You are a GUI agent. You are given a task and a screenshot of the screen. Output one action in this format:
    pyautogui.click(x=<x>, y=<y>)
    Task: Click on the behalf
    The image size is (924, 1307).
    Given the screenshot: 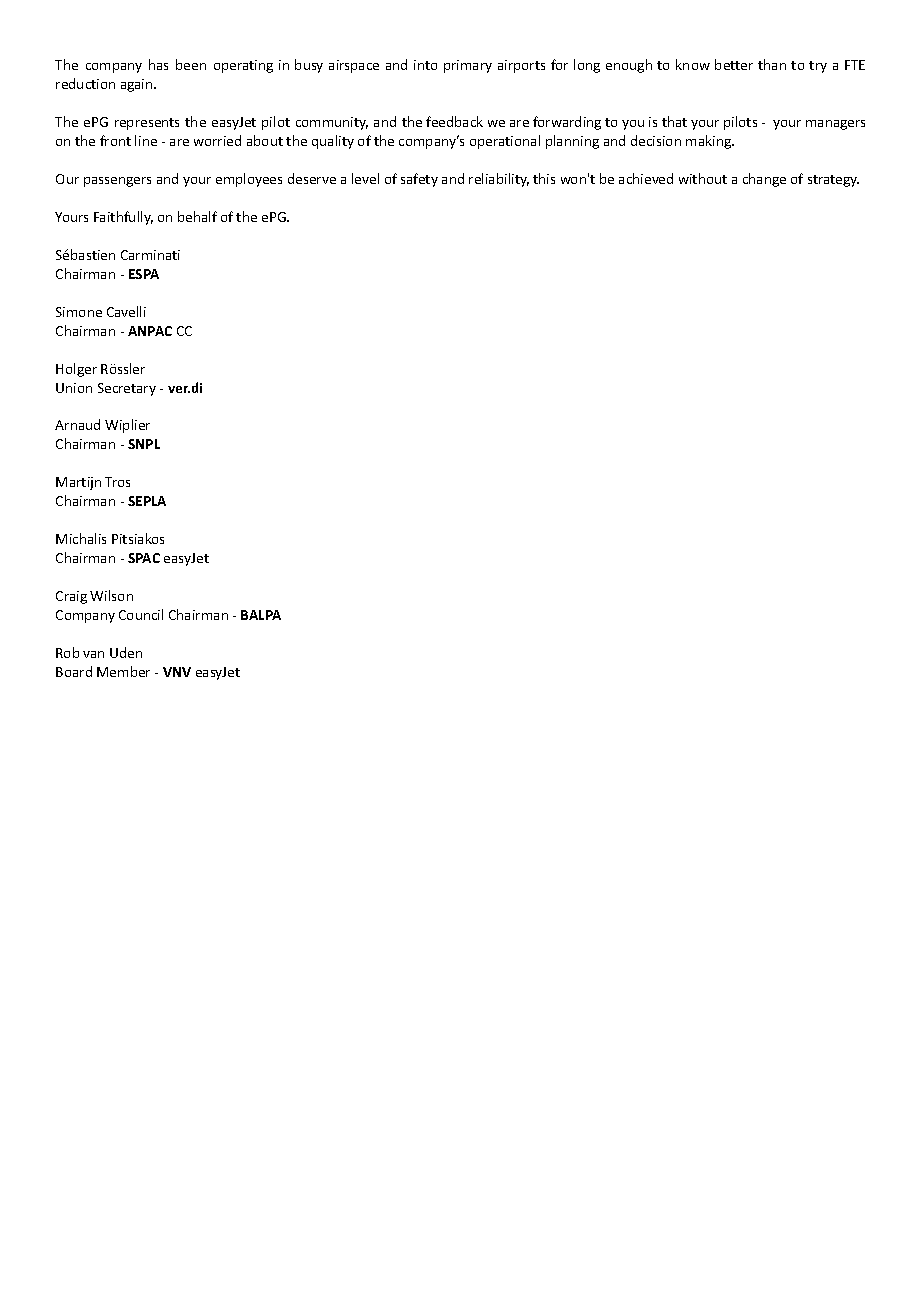 What is the action you would take?
    pyautogui.click(x=197, y=216)
